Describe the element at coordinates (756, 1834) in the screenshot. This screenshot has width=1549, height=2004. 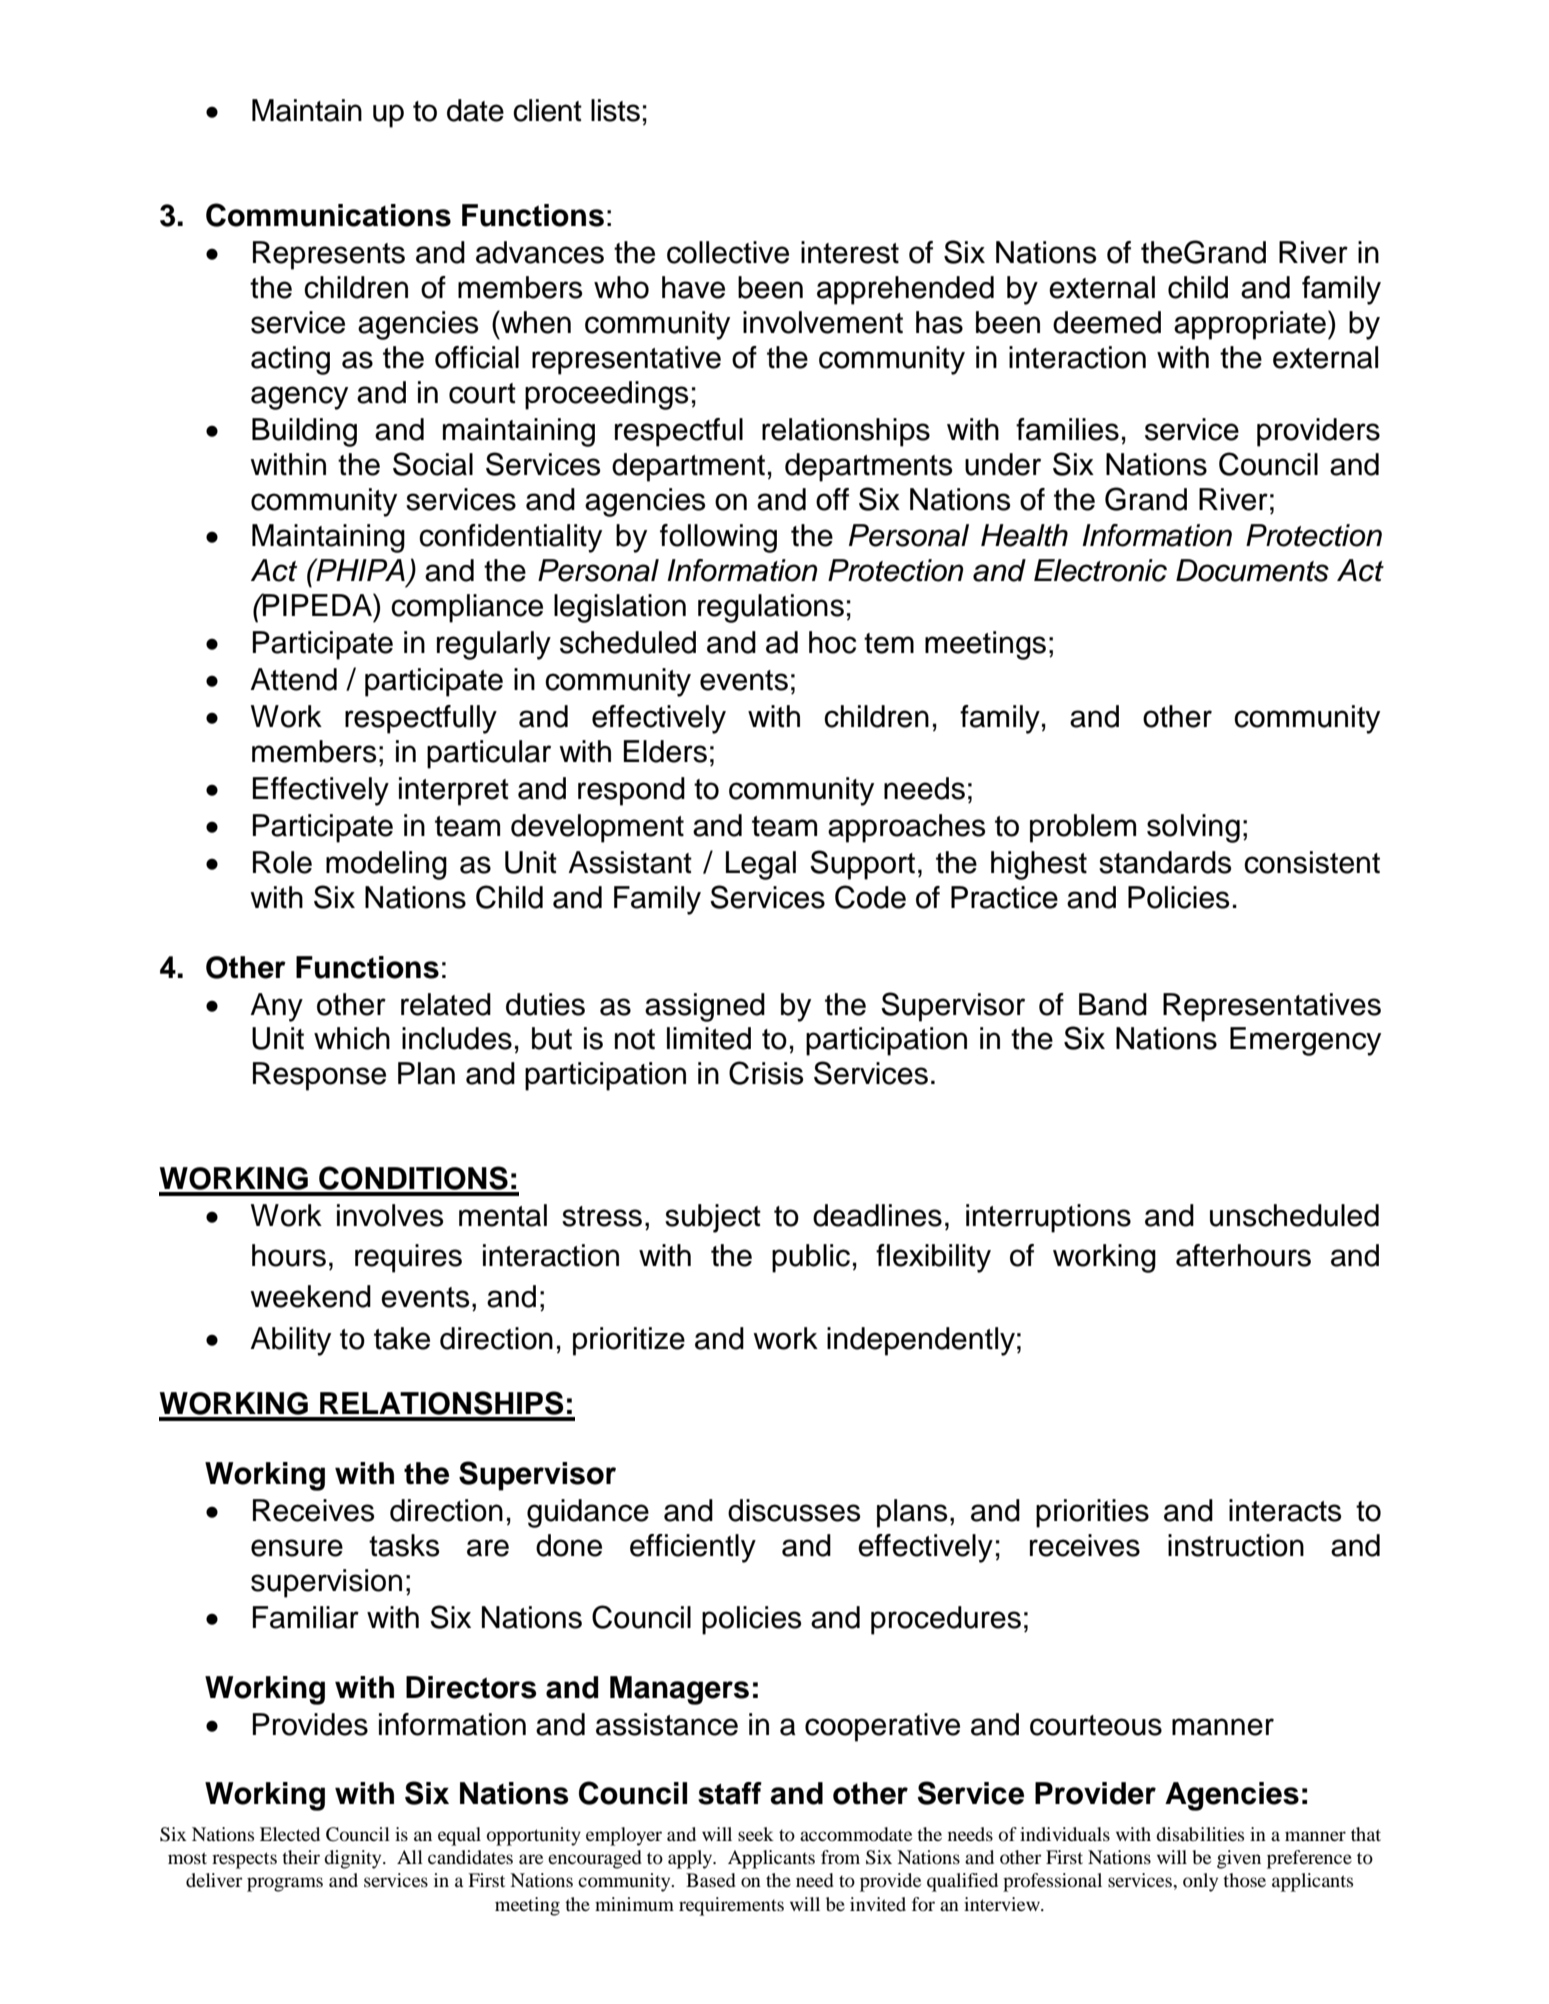
I see `seek` at that location.
